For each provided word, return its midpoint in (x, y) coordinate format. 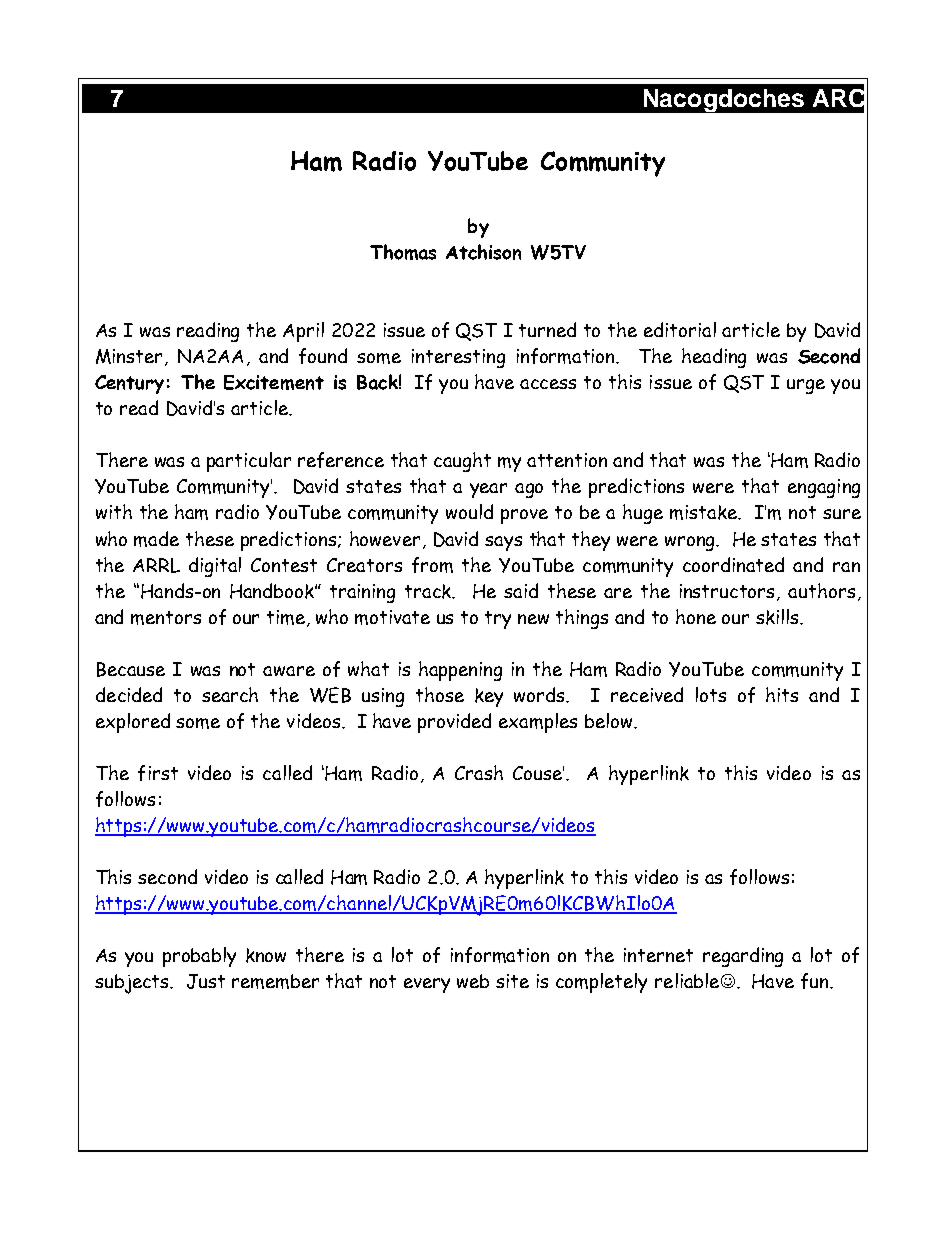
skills (778, 617)
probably (199, 957)
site (512, 981)
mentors (166, 618)
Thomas (403, 252)
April (303, 332)
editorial (680, 329)
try (498, 620)
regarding (743, 957)
